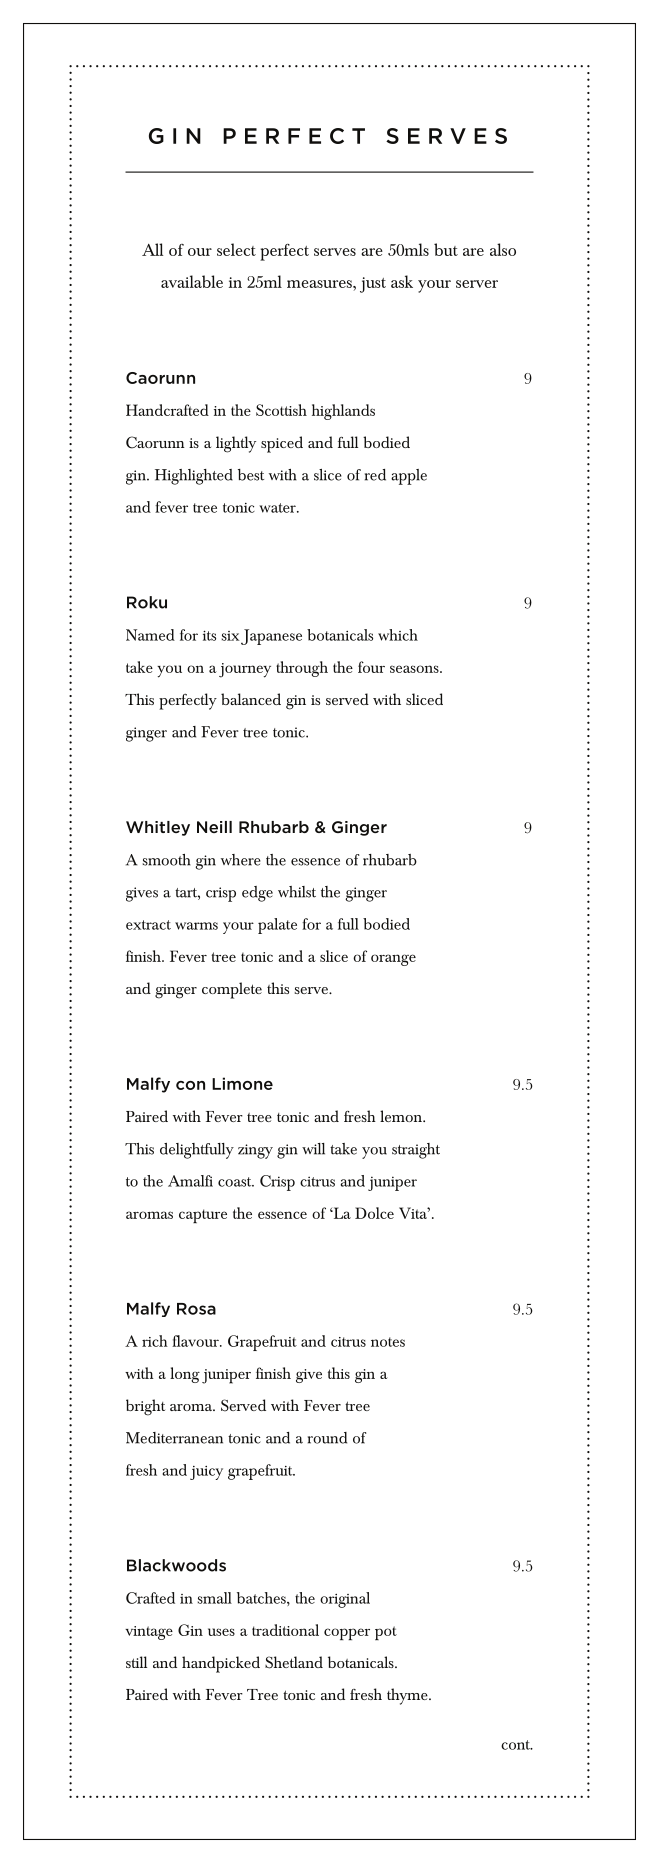 The height and width of the screenshot is (1863, 659). Describe the element at coordinates (373, 285) in the screenshot. I see `just` at that location.
